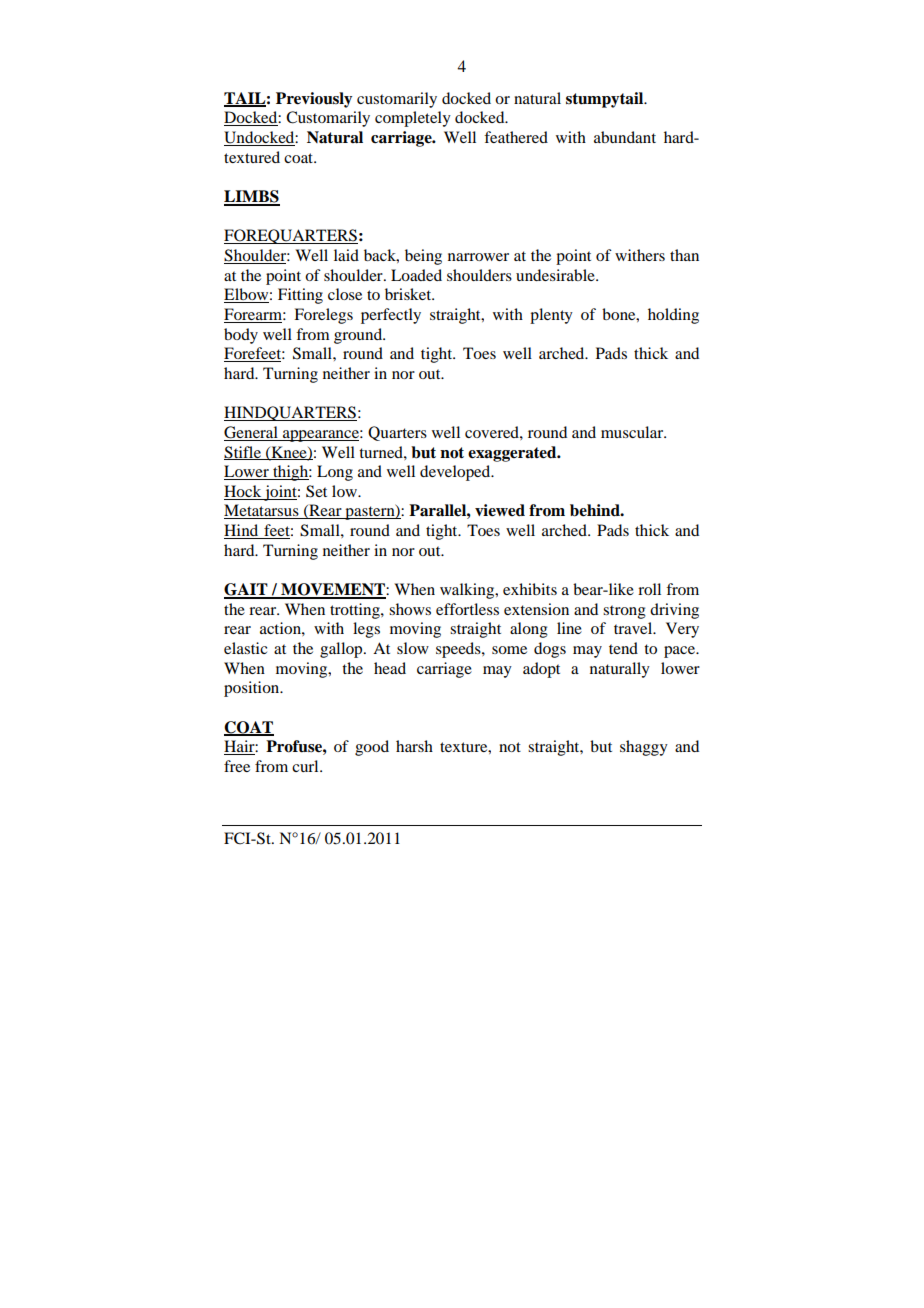  What do you see at coordinates (684, 255) in the document?
I see `than` at bounding box center [684, 255].
